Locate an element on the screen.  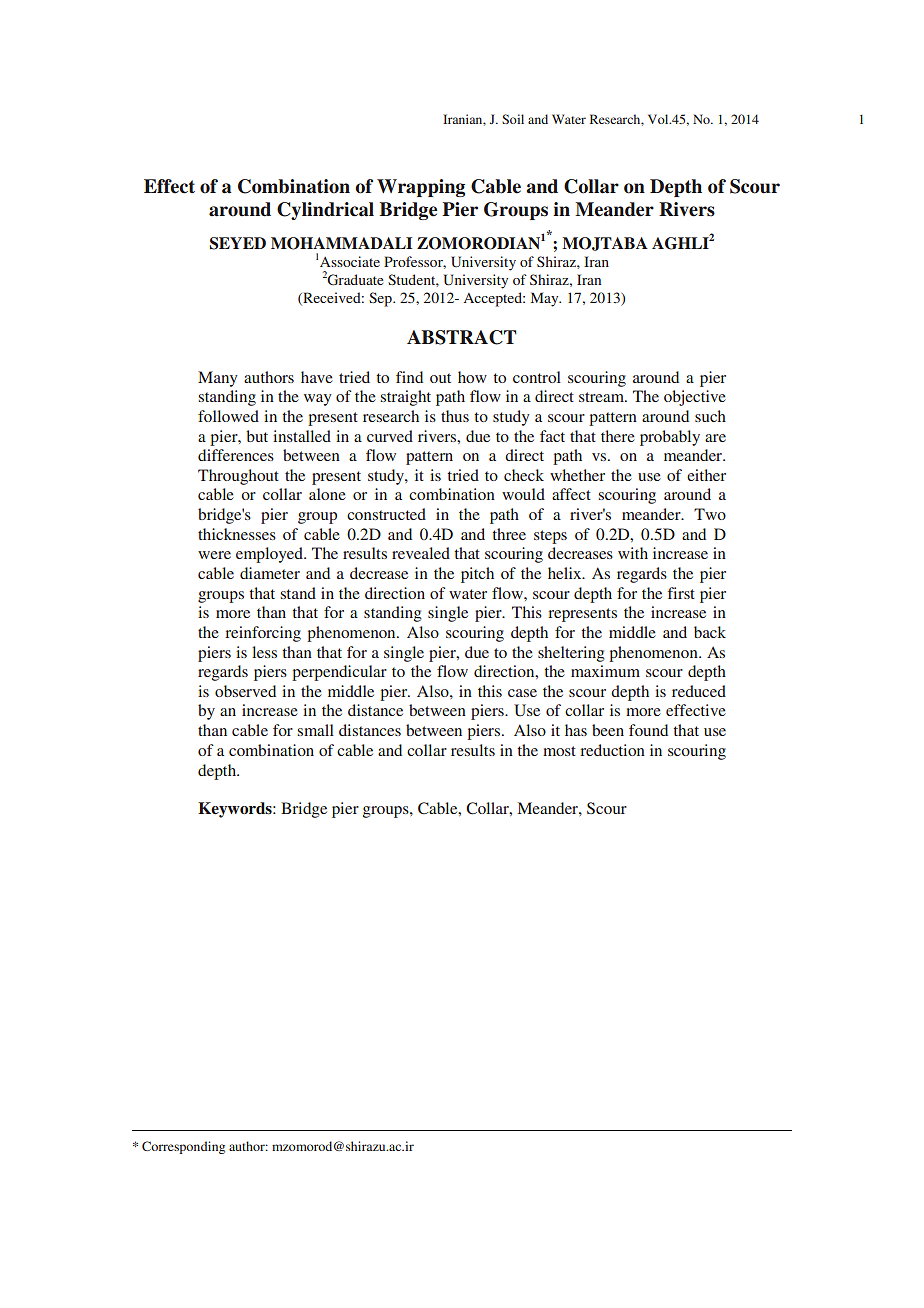
Cylindrical is located at coordinates (325, 211).
